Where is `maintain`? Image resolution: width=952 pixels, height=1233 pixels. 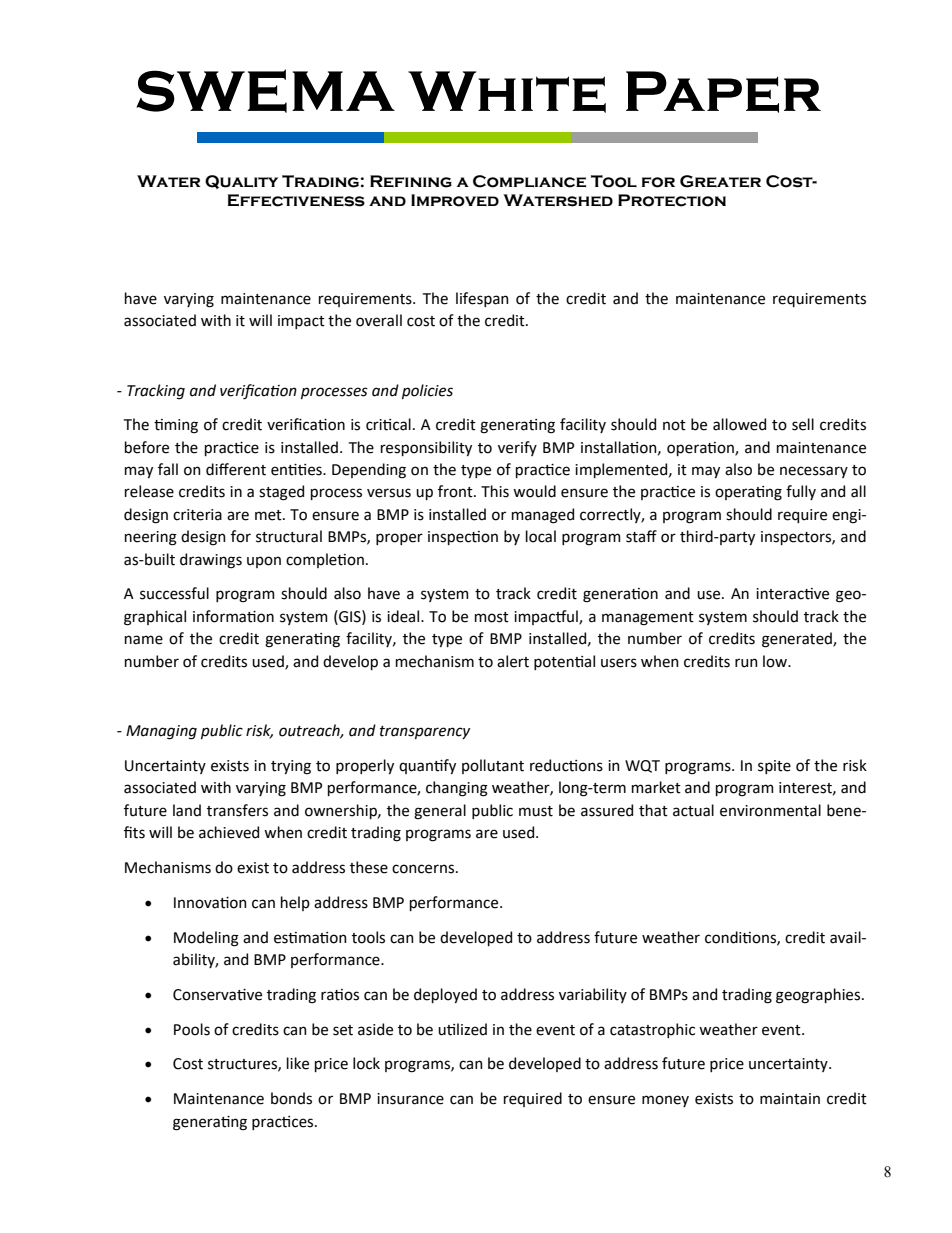
maintain is located at coordinates (790, 1099).
